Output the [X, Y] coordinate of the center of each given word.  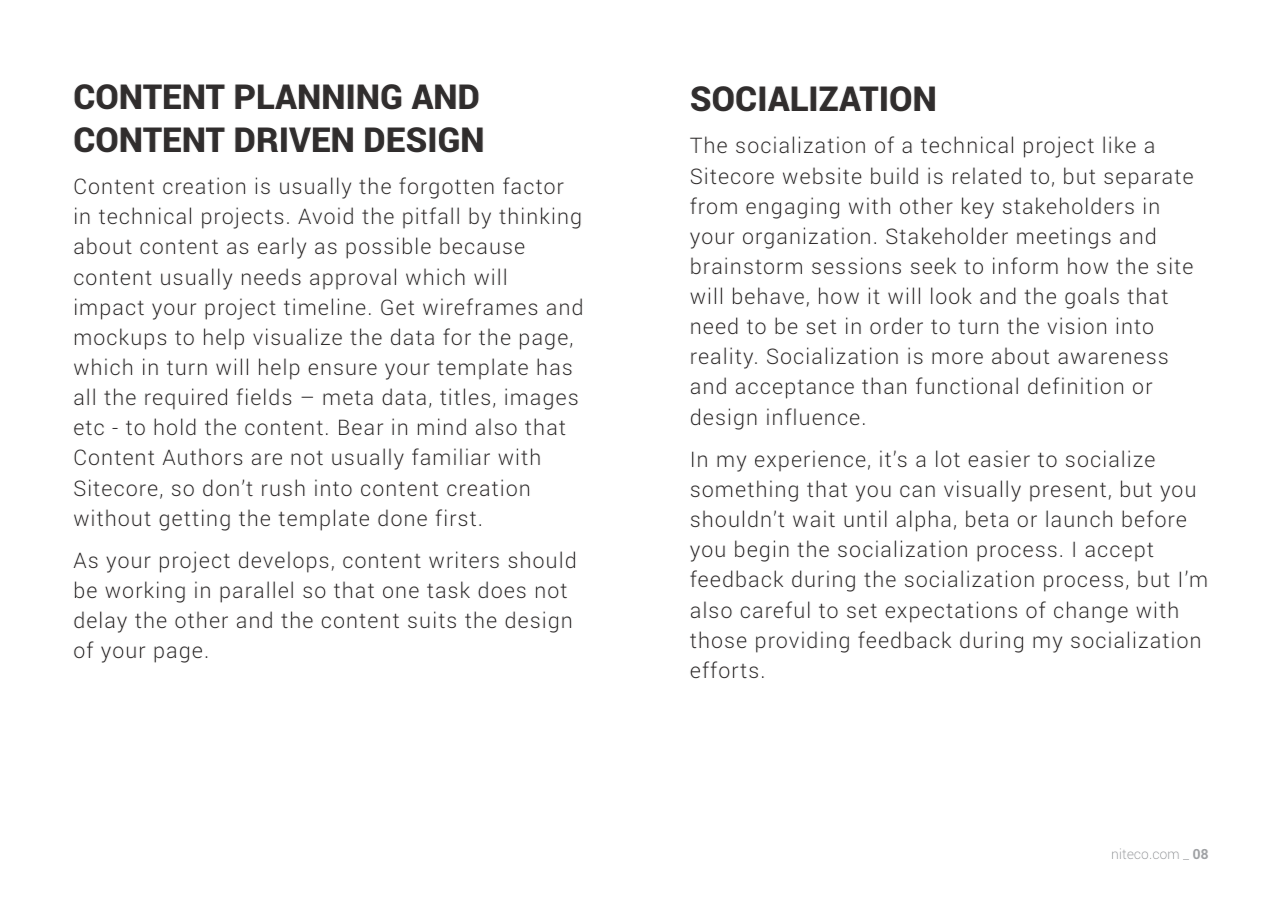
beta [987, 518]
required [186, 399]
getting [194, 520]
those [718, 639]
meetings [1064, 238]
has [554, 366]
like [1119, 144]
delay [100, 622]
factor [533, 185]
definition [1075, 385]
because [482, 245]
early [282, 248]
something [744, 491]
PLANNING [318, 97]
